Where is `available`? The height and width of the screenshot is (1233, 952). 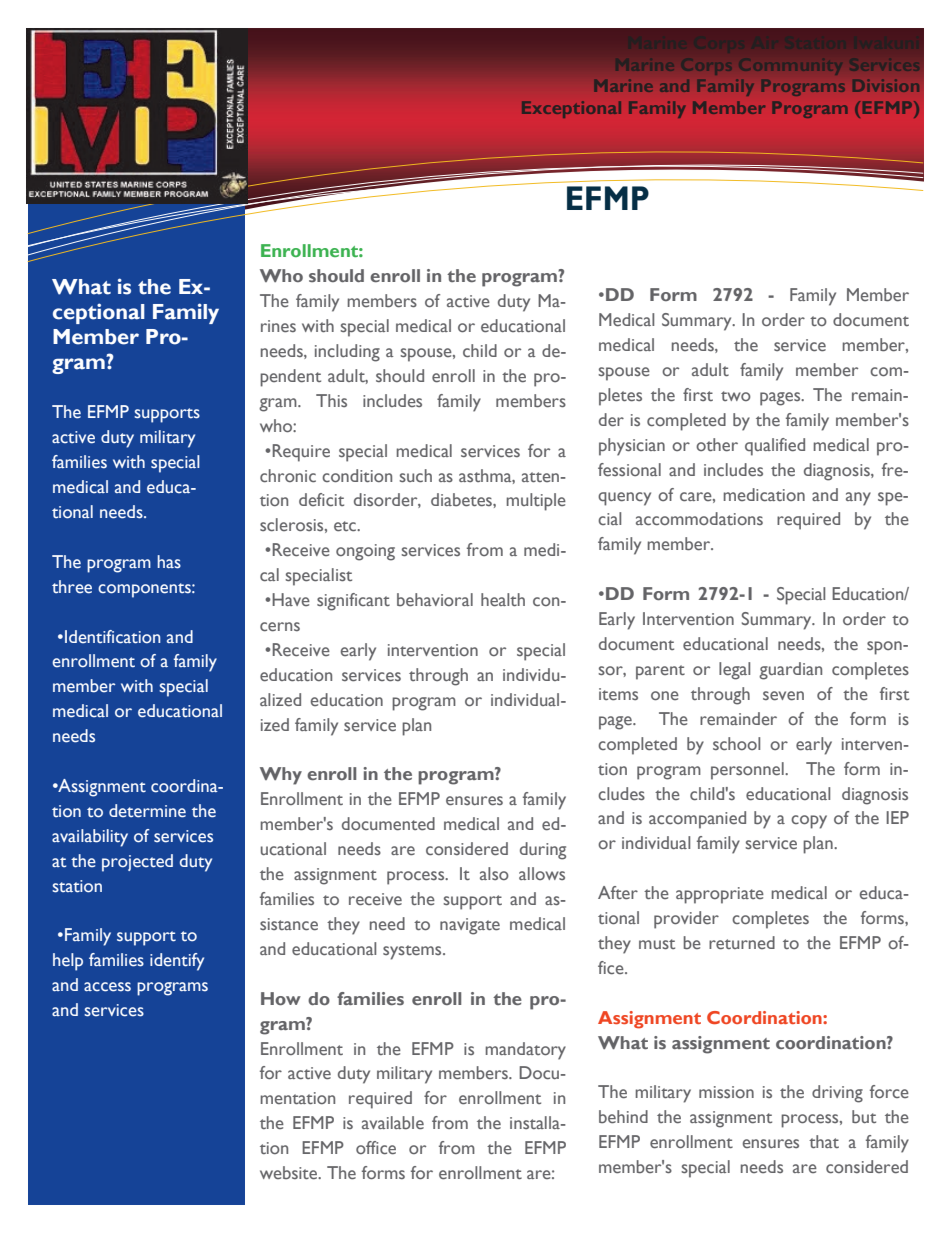
available is located at coordinates (393, 1122).
